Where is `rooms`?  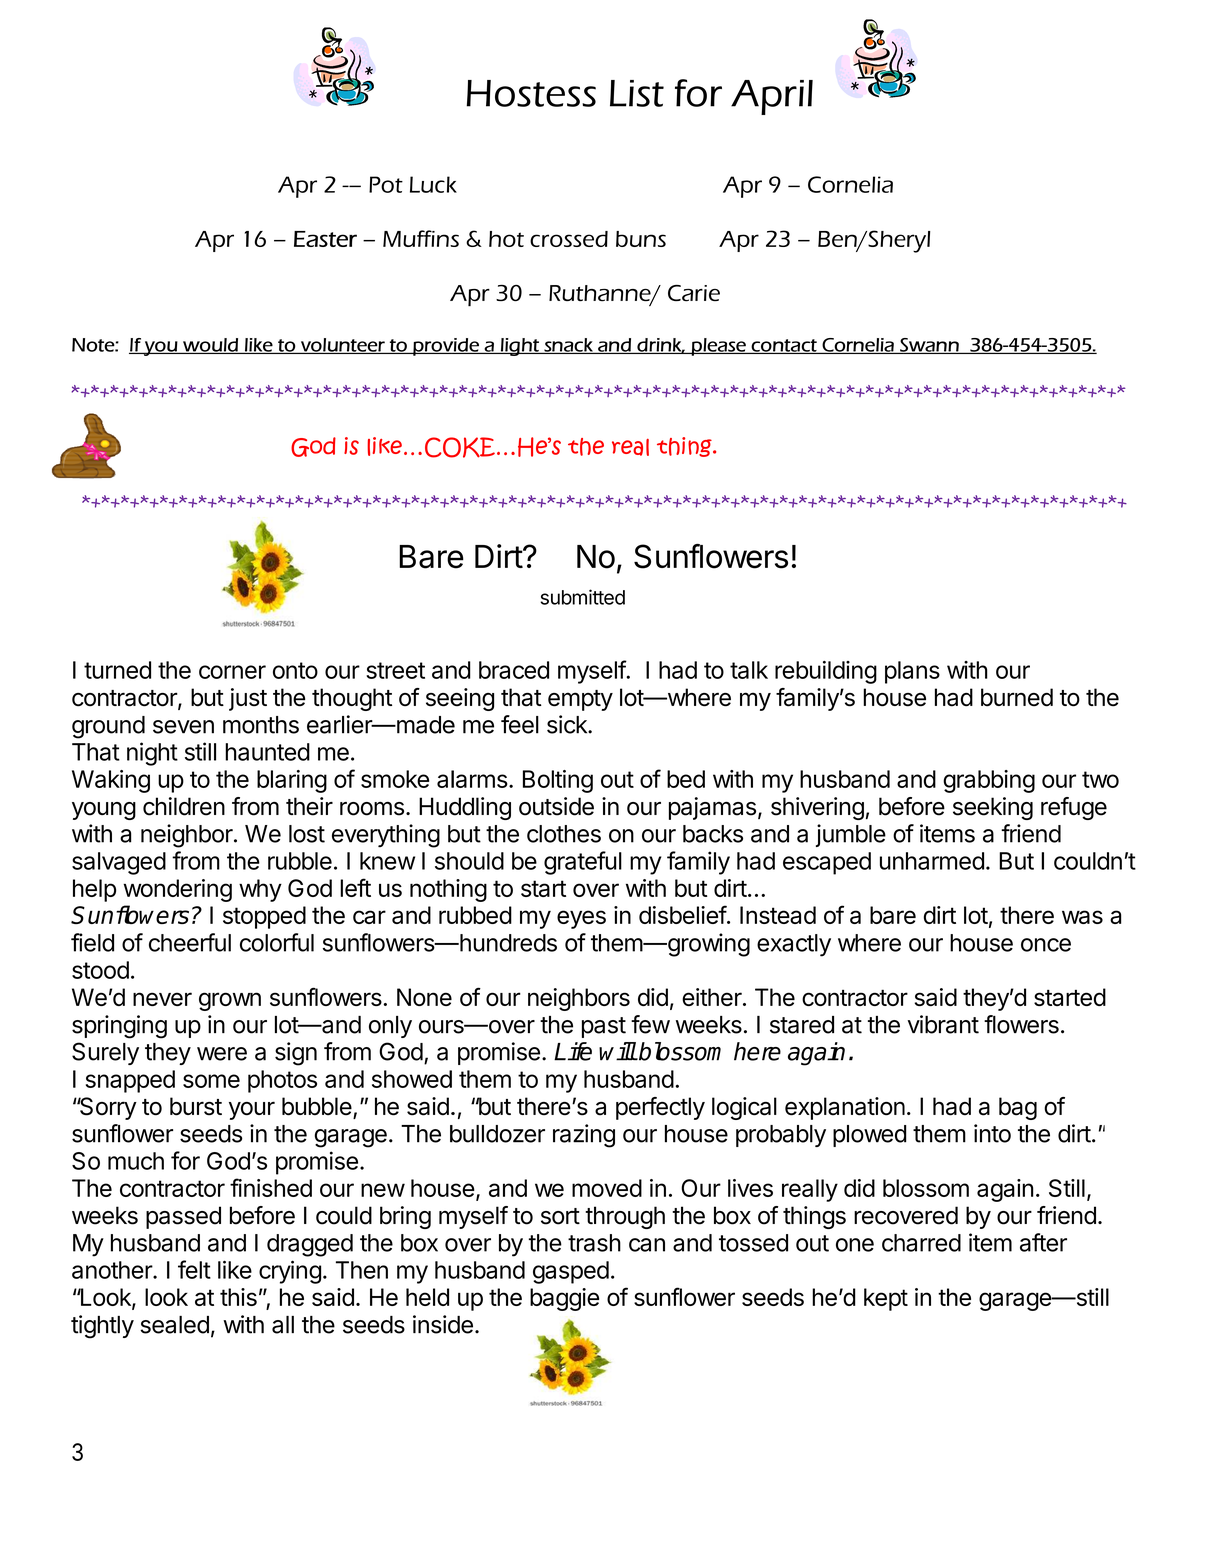
rooms is located at coordinates (372, 809).
